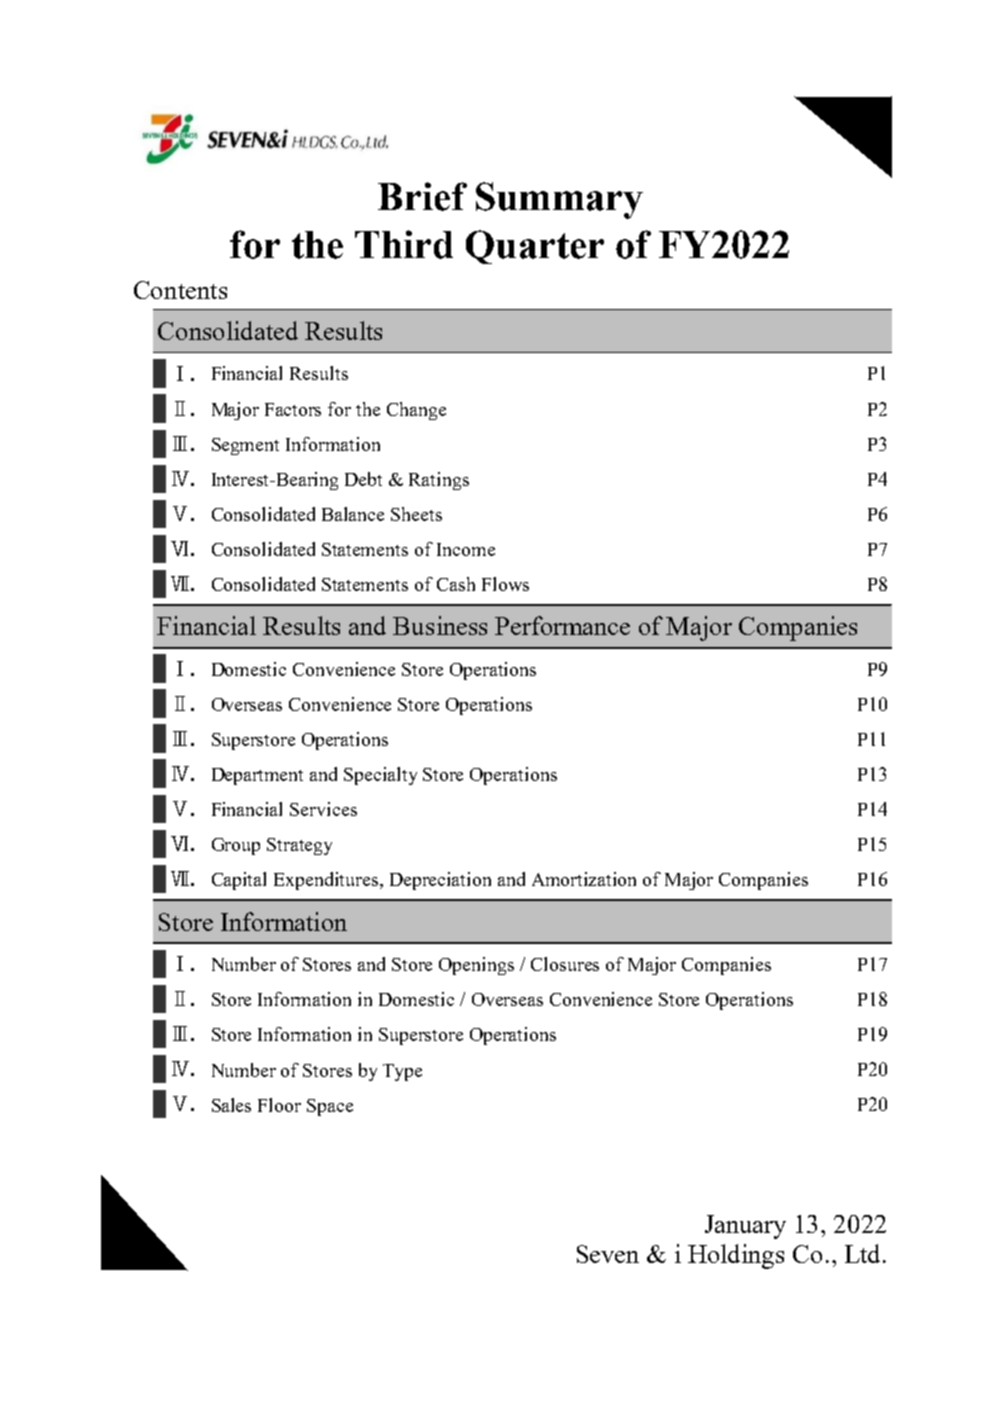 This image has width=994, height=1405. What do you see at coordinates (535, 247) in the image?
I see `Quarter` at bounding box center [535, 247].
